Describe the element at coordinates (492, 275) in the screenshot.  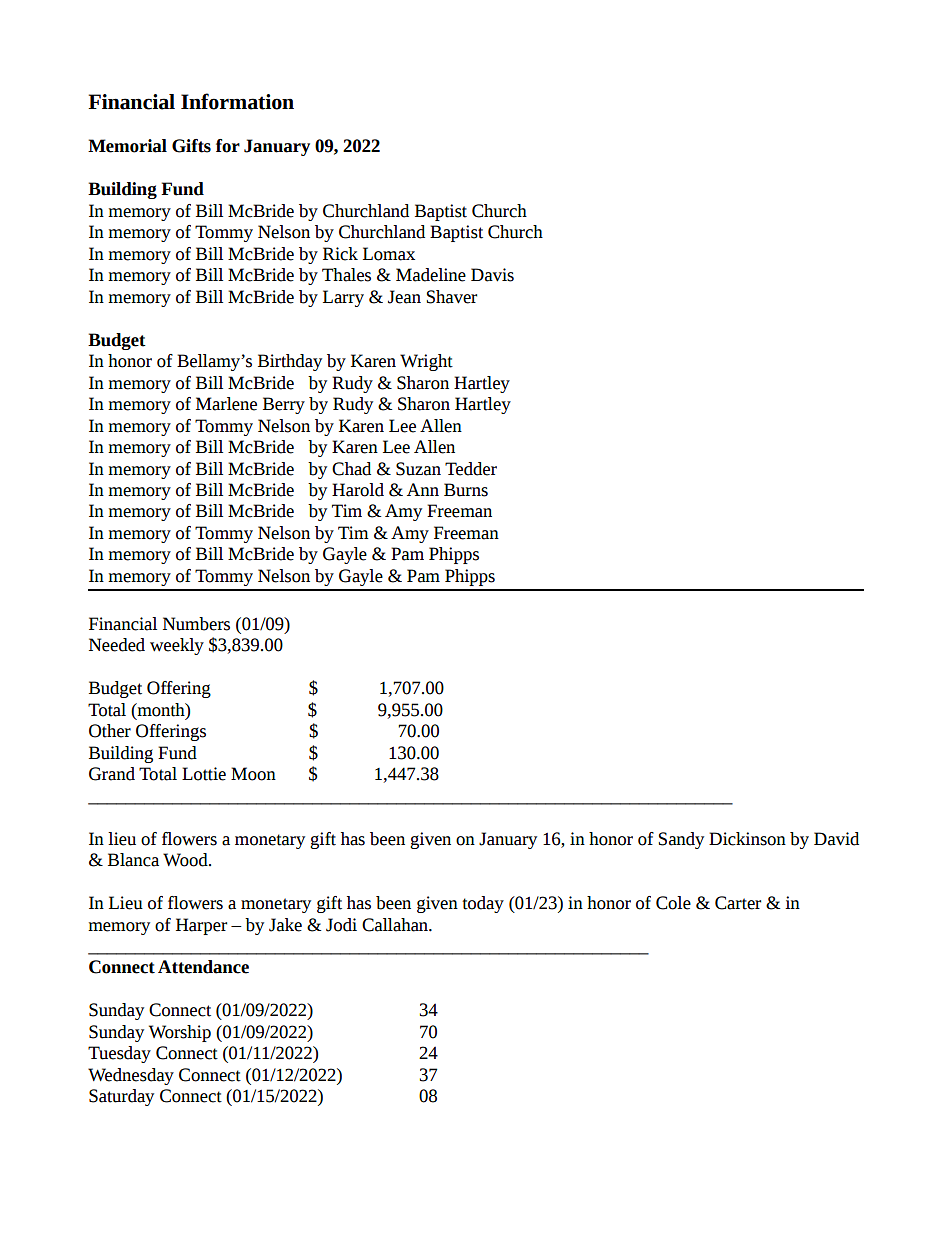
I see `Davis` at that location.
